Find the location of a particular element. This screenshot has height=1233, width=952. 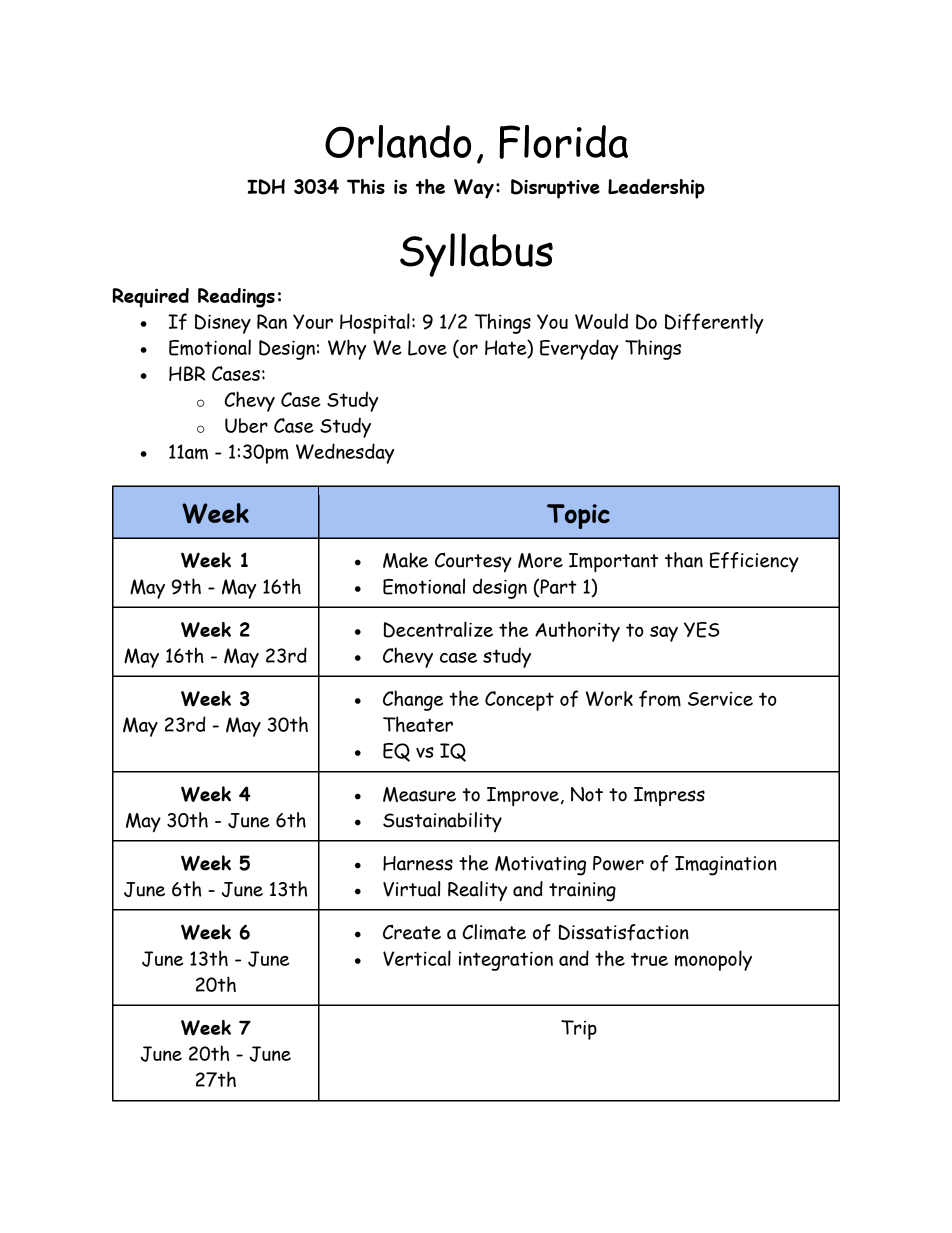

Way is located at coordinates (474, 189).
